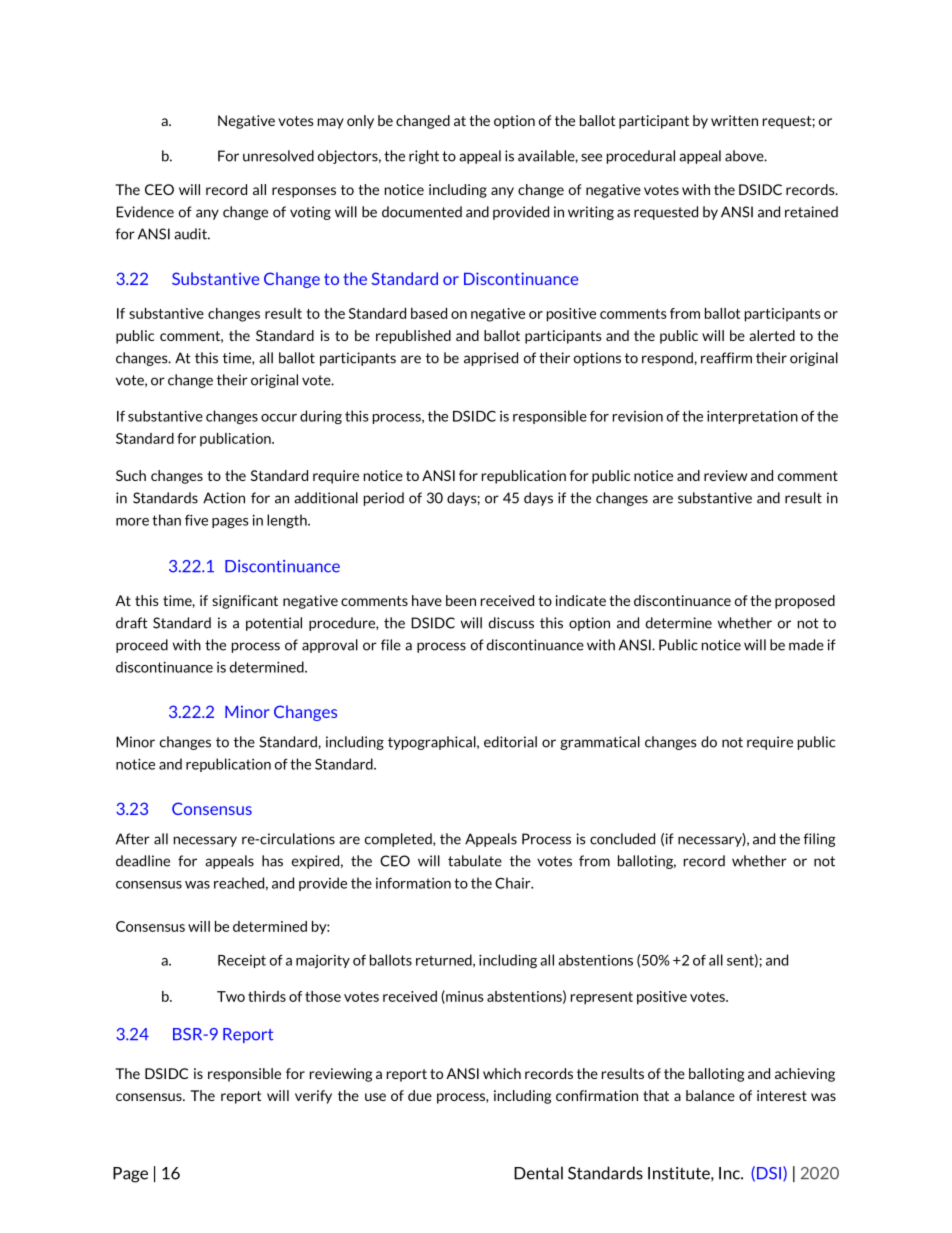 This document has height=1233, width=952. I want to click on unresolved, so click(278, 156).
